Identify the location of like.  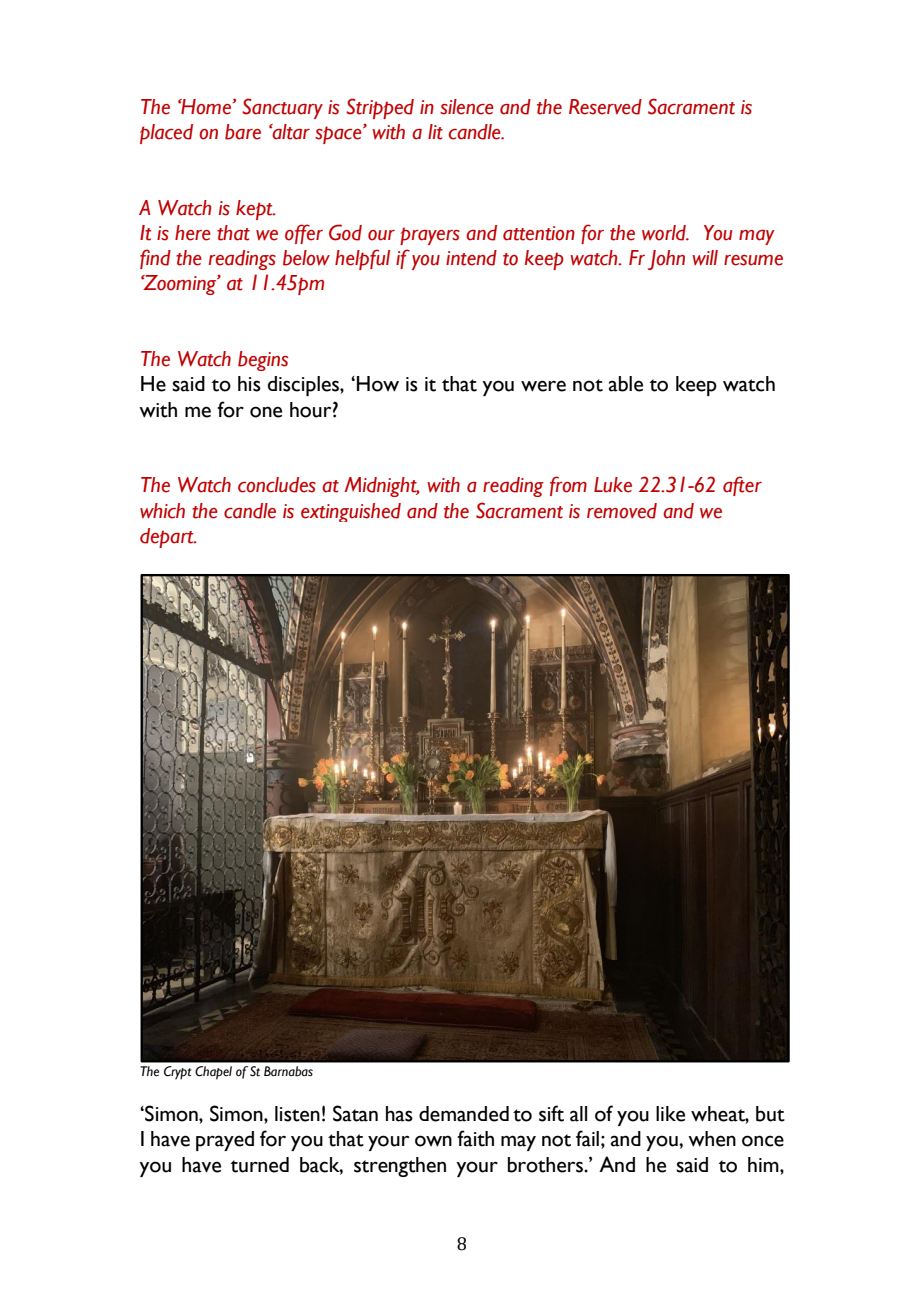
(670, 1114).
